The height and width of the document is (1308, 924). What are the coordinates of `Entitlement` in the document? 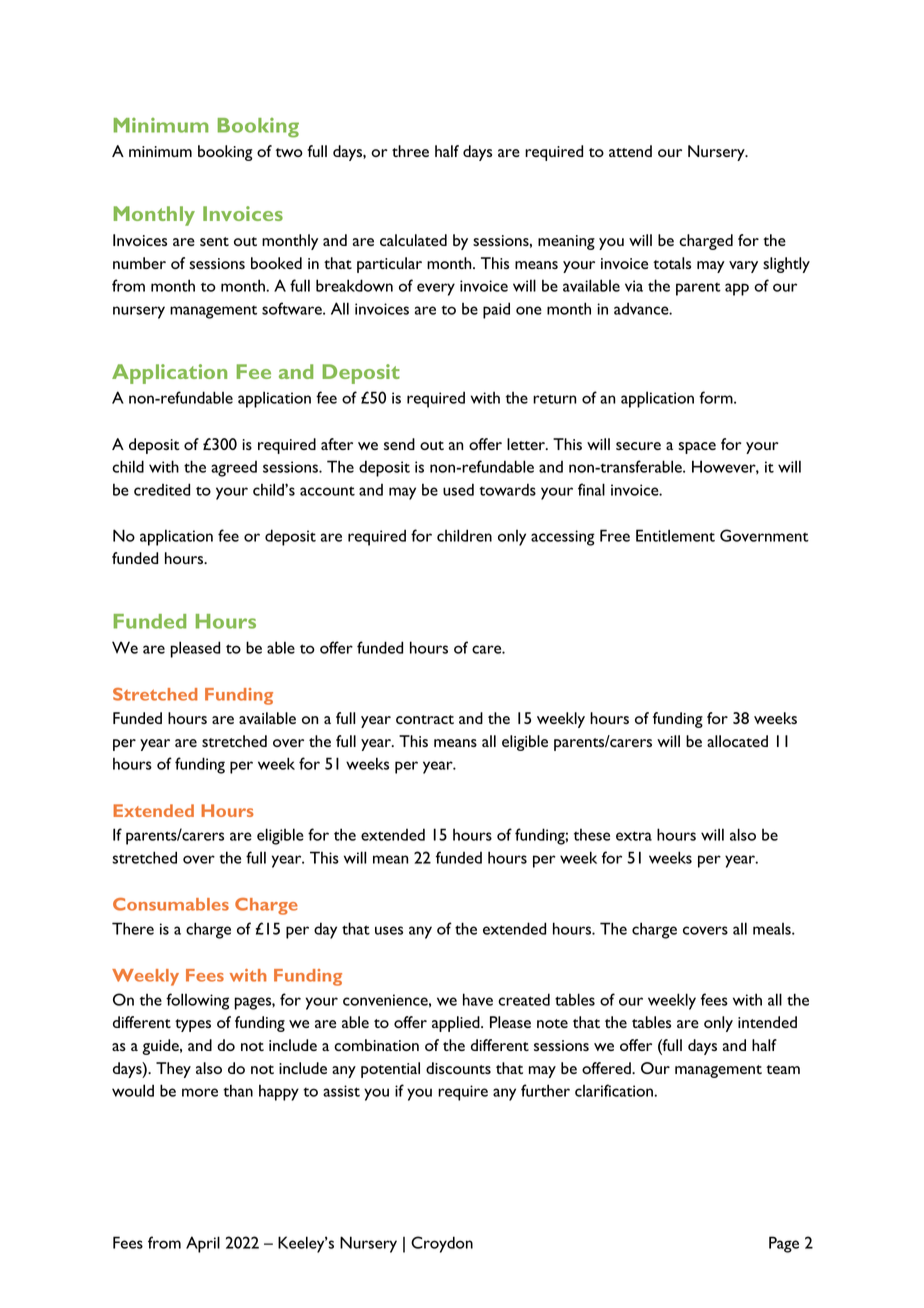 It's located at (675, 535).
